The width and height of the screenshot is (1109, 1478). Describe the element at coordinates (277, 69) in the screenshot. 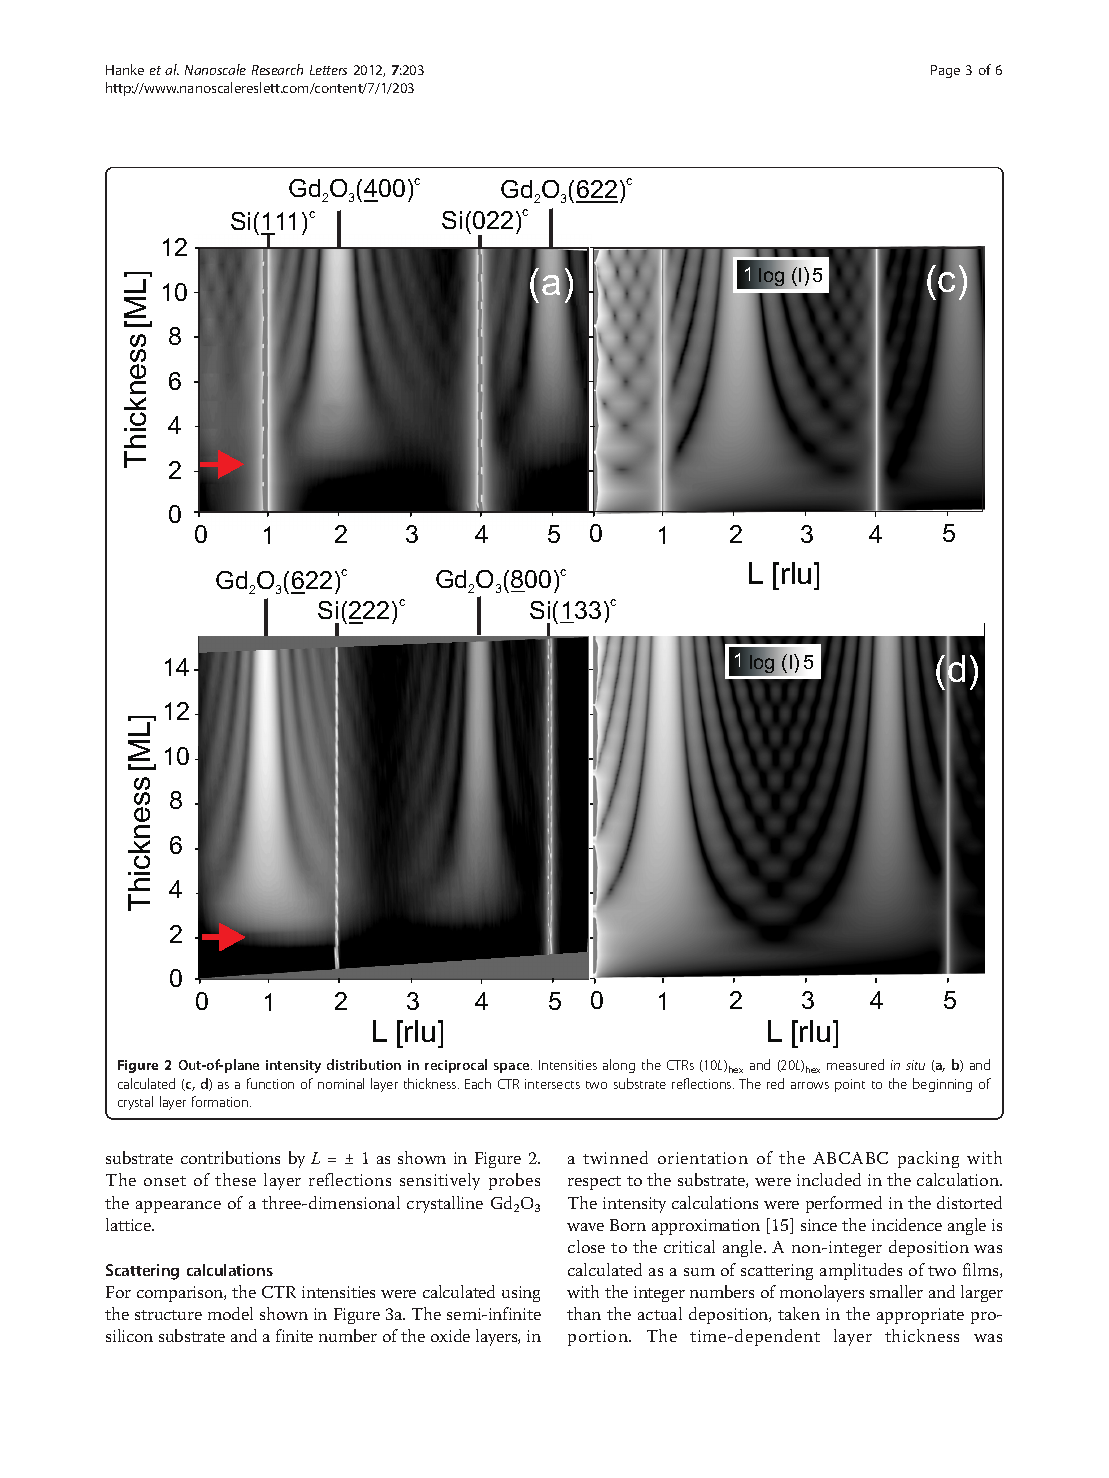

I see `Research` at that location.
